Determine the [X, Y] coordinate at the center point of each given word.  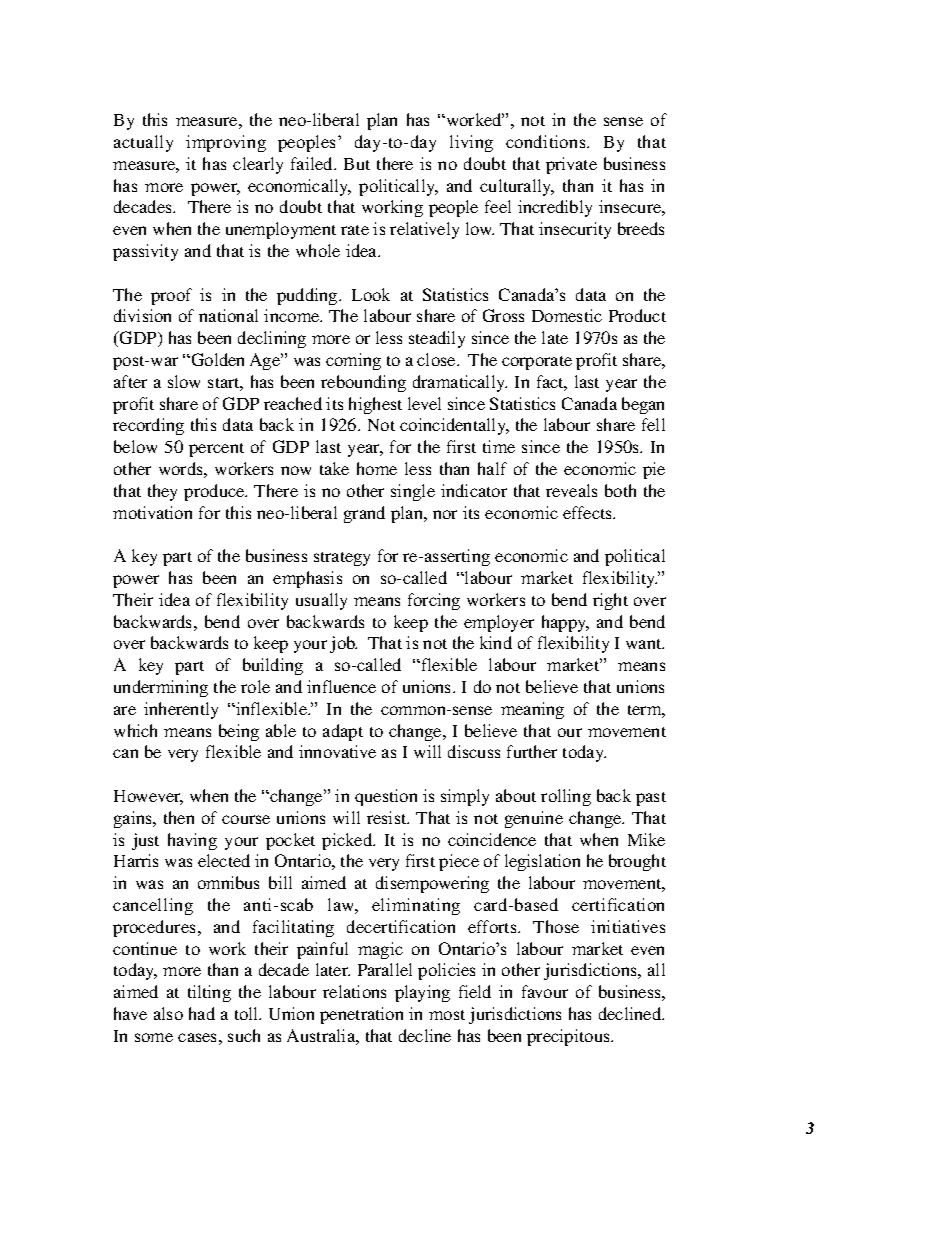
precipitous [569, 1037]
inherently [181, 710]
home [377, 468]
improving [226, 143]
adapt [343, 732]
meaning [532, 710]
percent [216, 450]
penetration [361, 1015]
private [571, 165]
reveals [571, 490]
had [202, 1013]
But [357, 164]
